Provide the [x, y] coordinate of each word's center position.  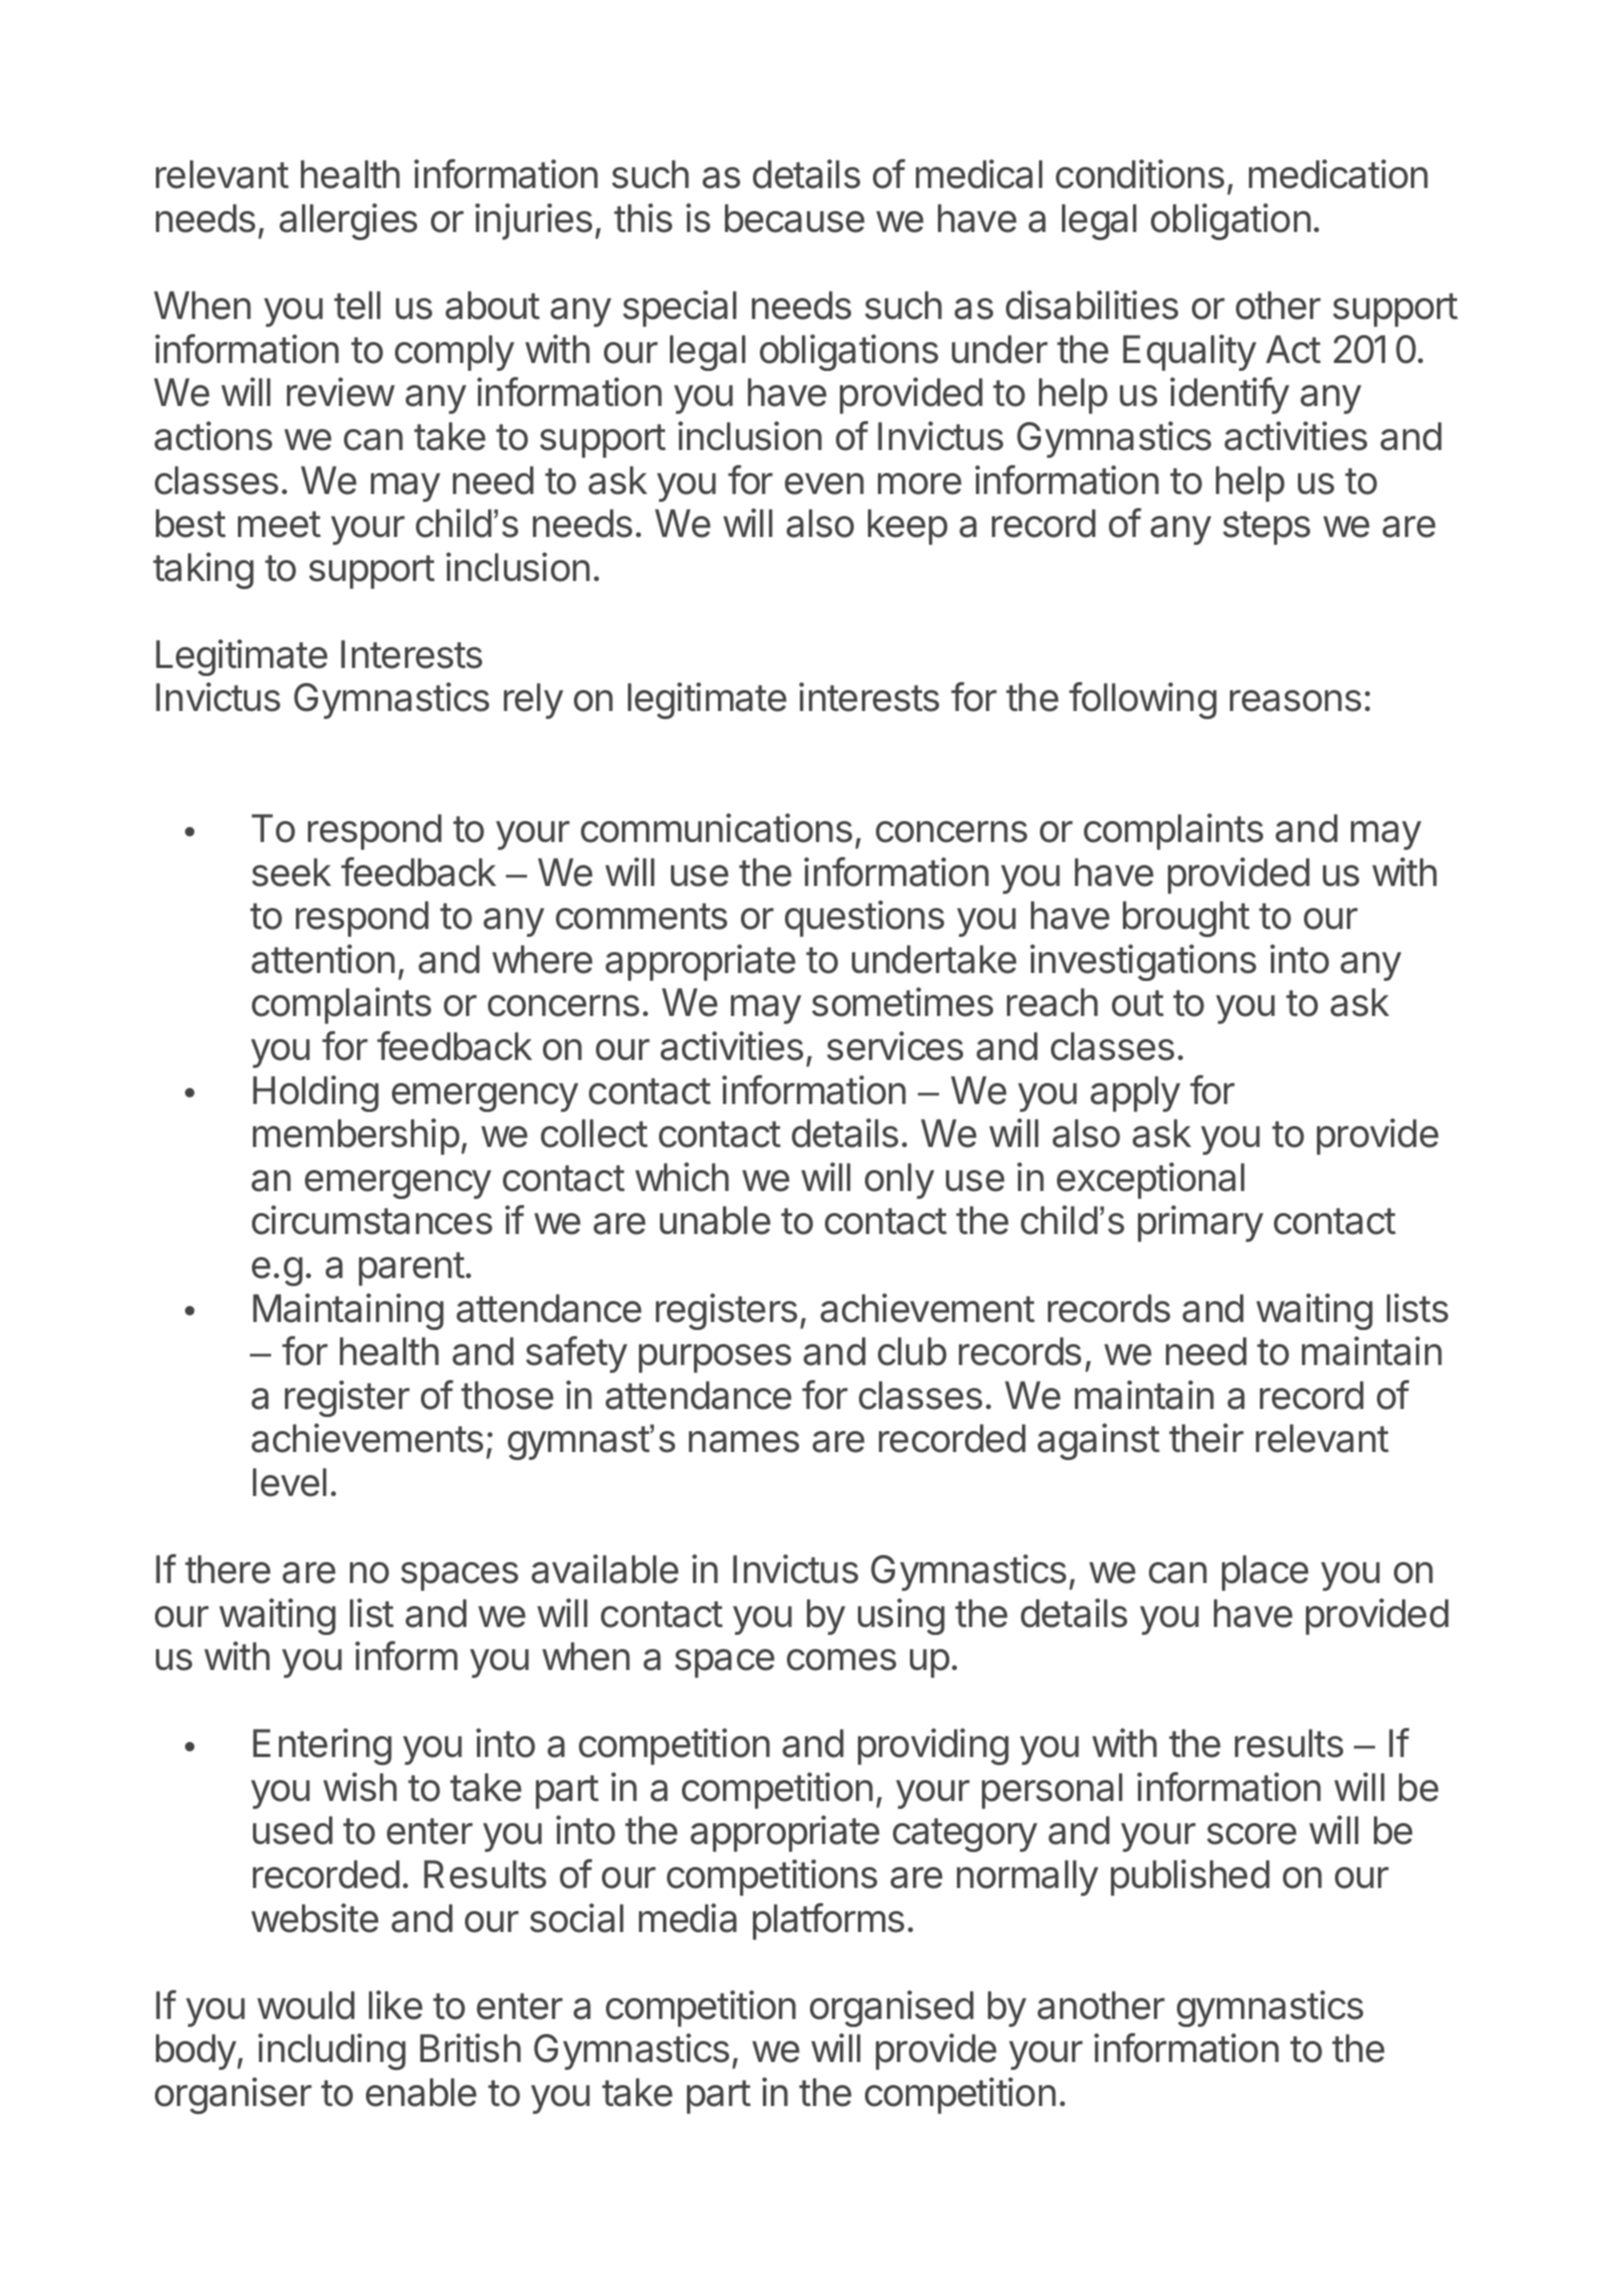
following [1143, 700]
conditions [1140, 174]
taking [203, 570]
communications [716, 828]
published [1190, 1877]
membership [356, 1136]
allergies [348, 221]
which [682, 1177]
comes [841, 1660]
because [795, 218]
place [1265, 1573]
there [228, 1569]
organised [892, 2008]
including [332, 2051]
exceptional [1151, 1180]
